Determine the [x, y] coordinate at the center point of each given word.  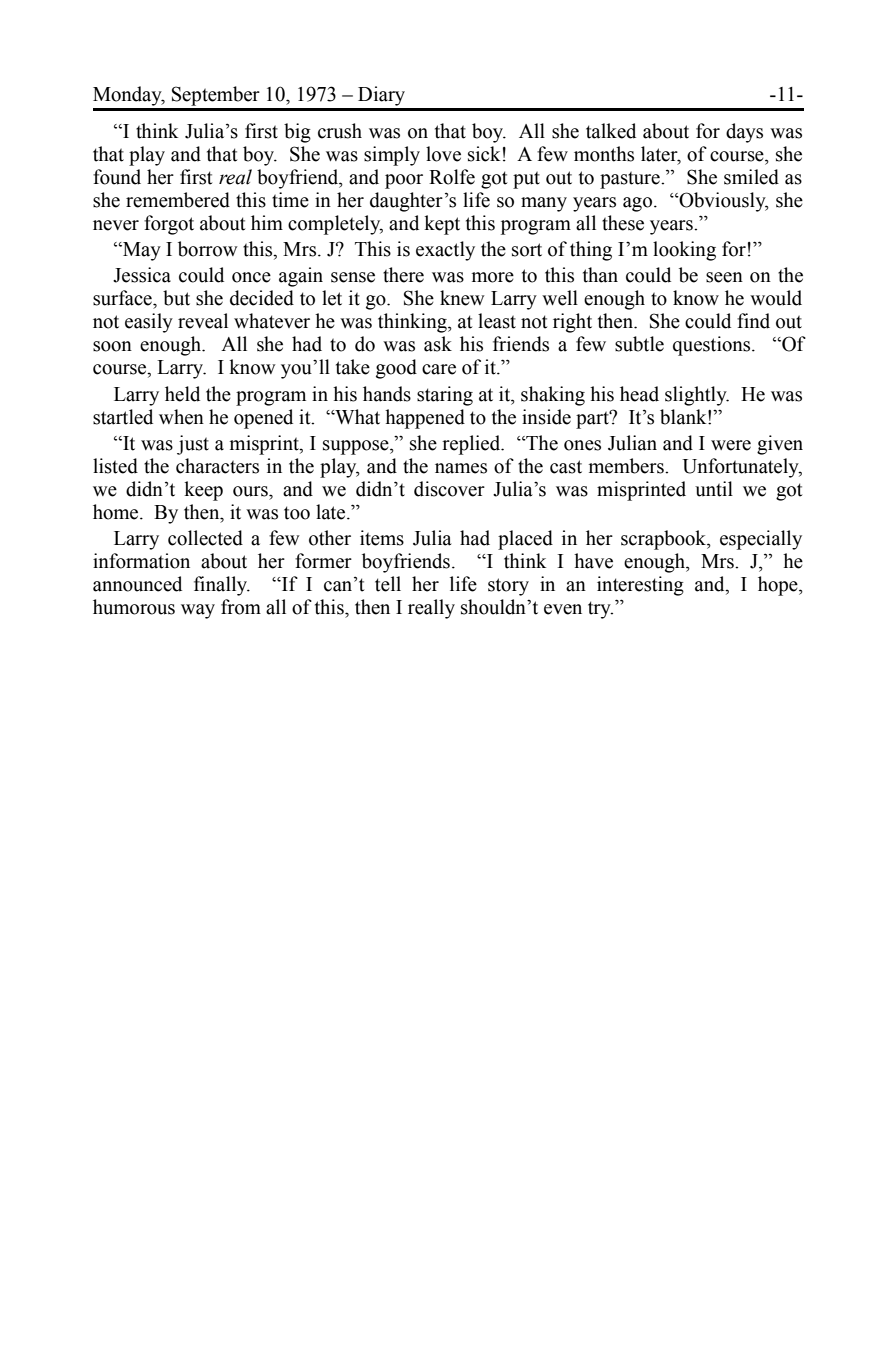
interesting [640, 586]
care [439, 369]
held [182, 394]
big [297, 133]
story [508, 587]
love [443, 154]
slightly [697, 396]
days [744, 133]
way [198, 611]
